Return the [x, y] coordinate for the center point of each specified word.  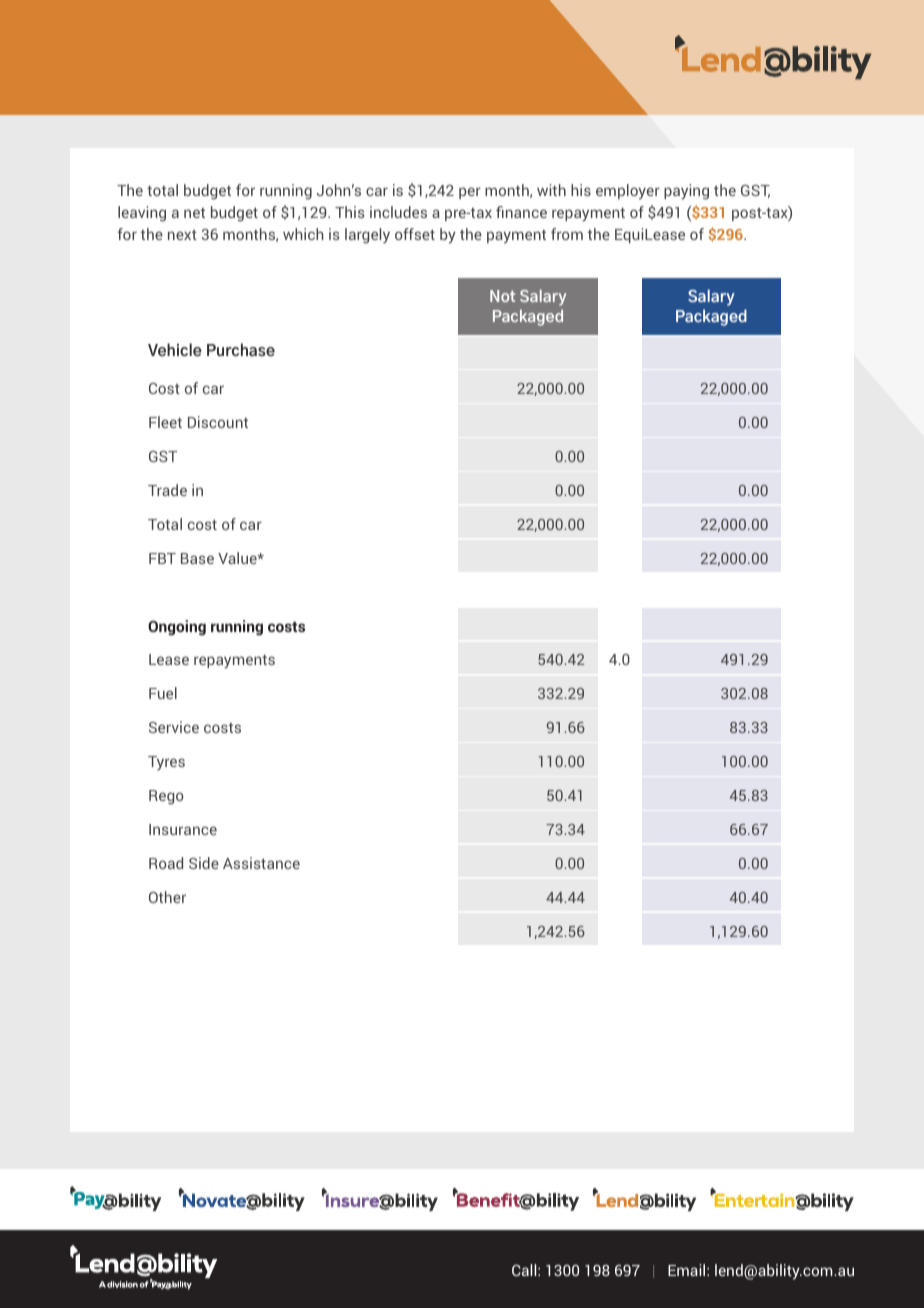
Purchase [241, 350]
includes [398, 212]
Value [238, 558]
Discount [218, 422]
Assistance [261, 863]
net [194, 213]
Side [204, 863]
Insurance [183, 829]
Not [502, 296]
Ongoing [177, 628]
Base [197, 558]
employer [628, 192]
